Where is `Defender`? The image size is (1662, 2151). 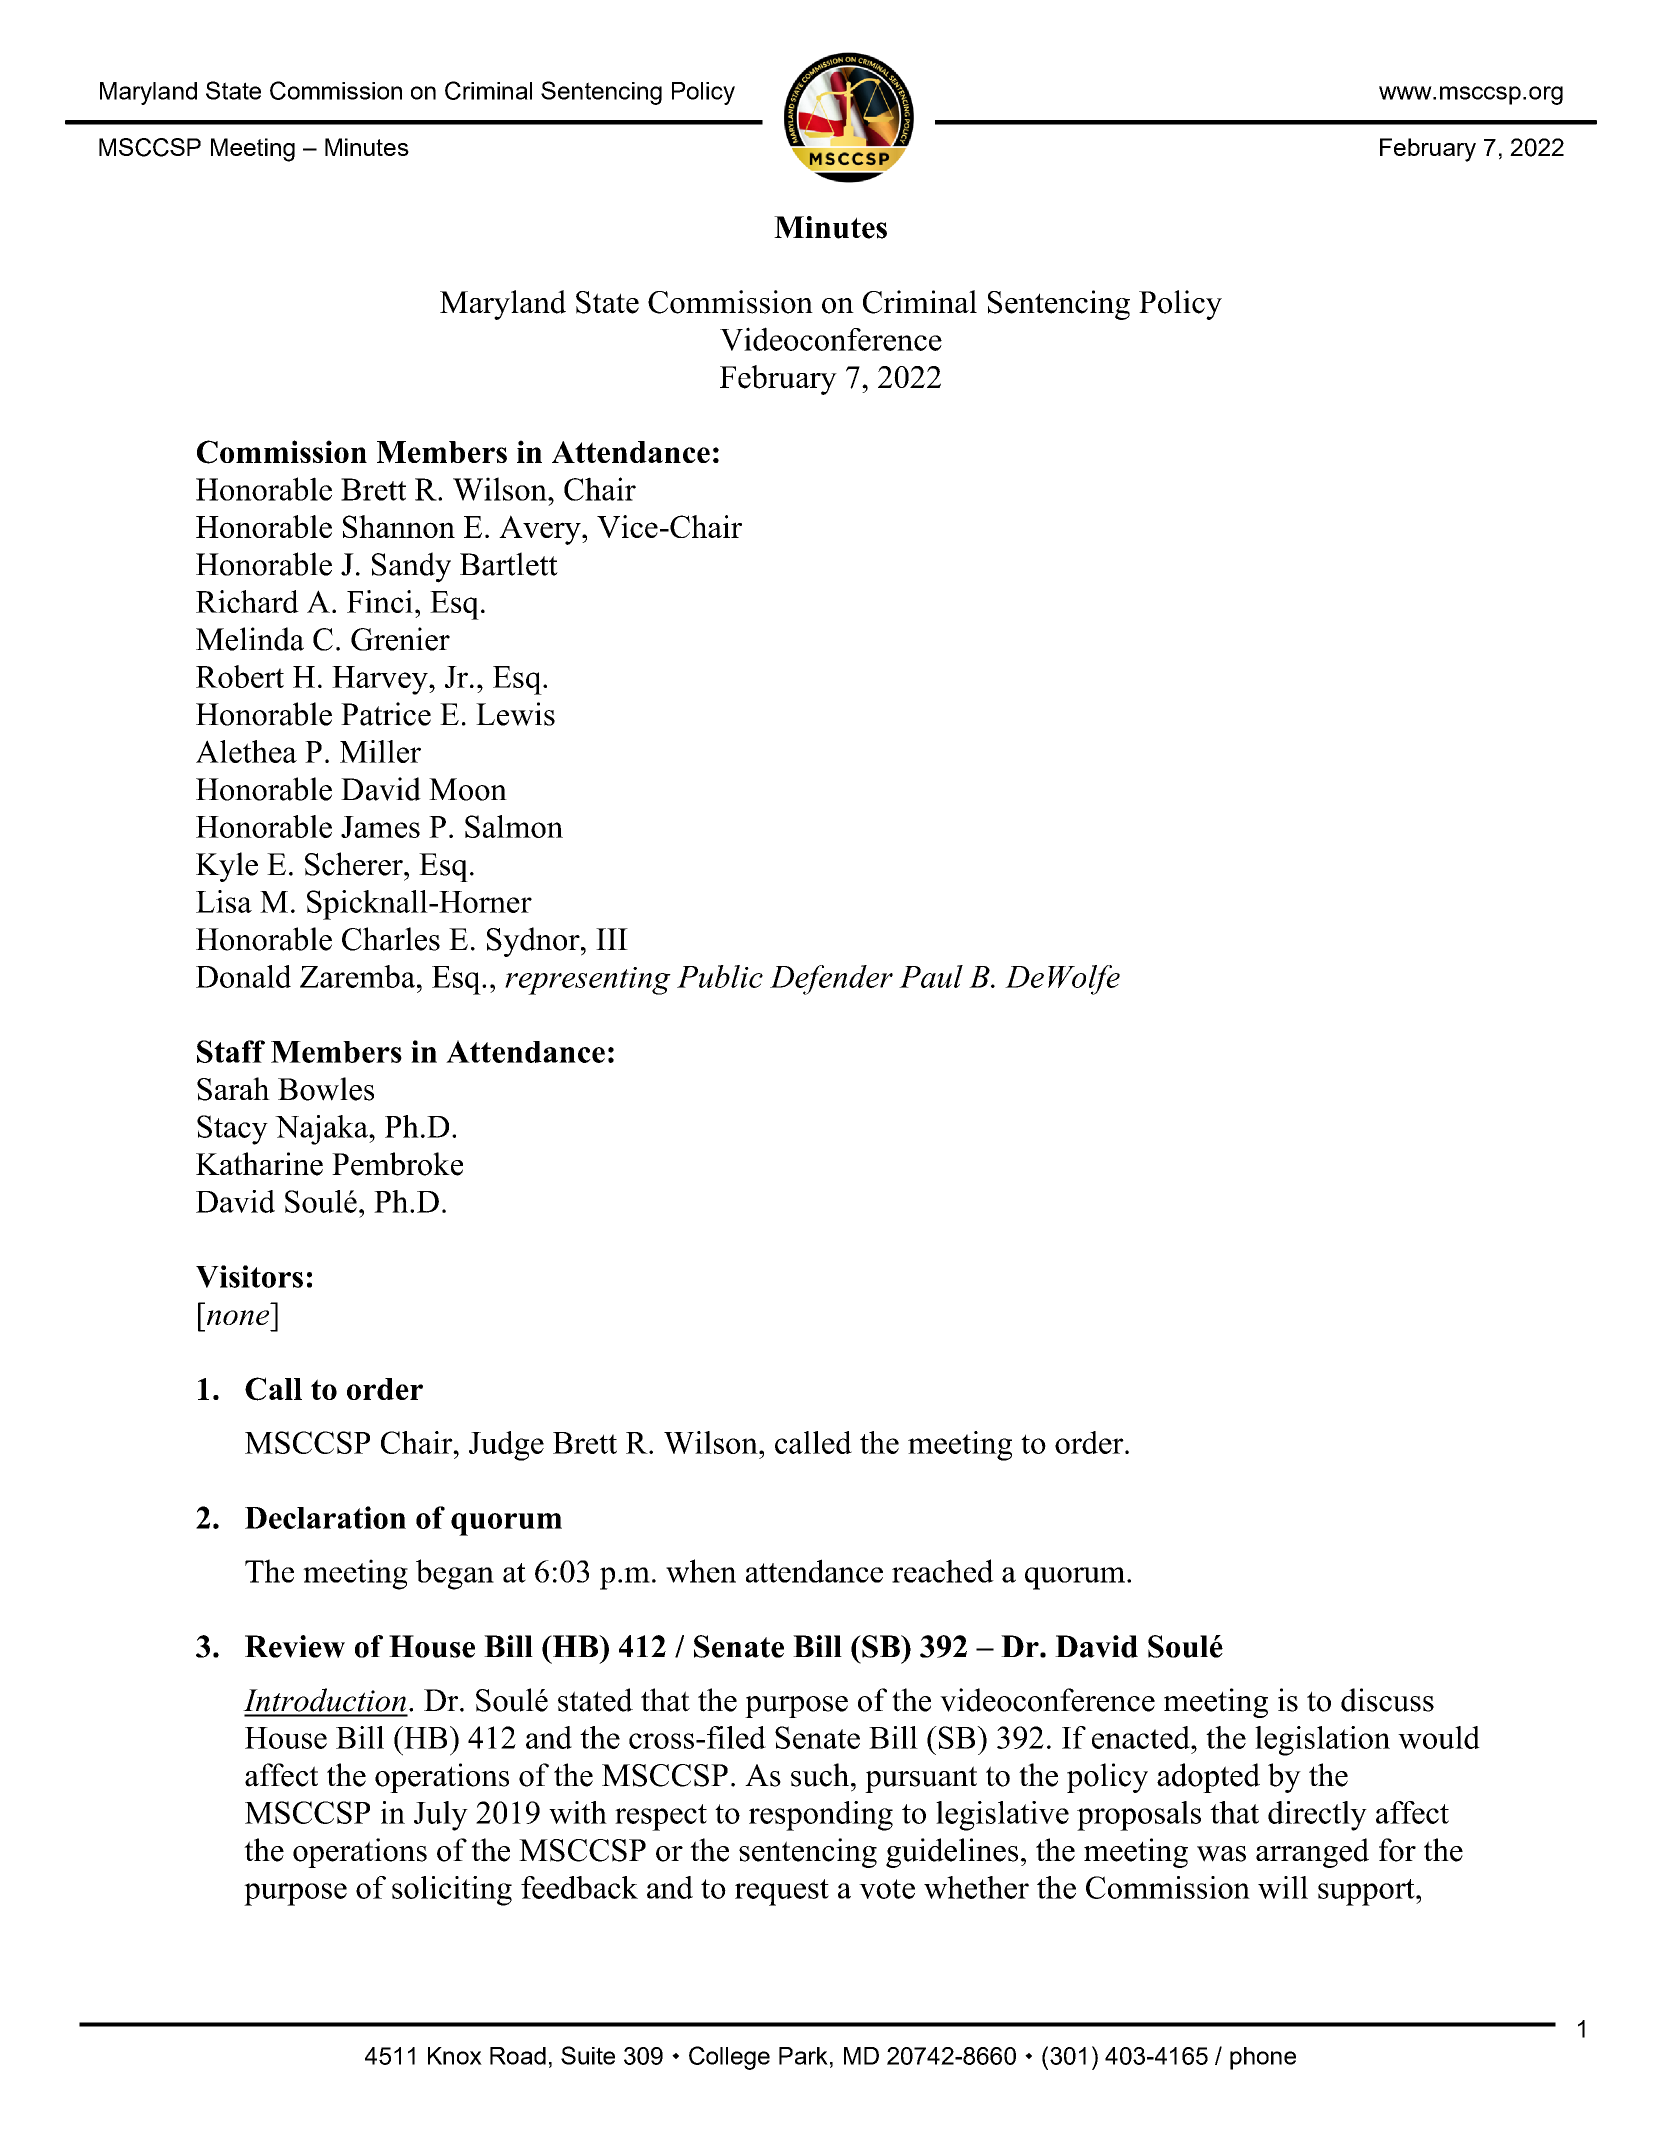
Defender is located at coordinates (831, 980).
